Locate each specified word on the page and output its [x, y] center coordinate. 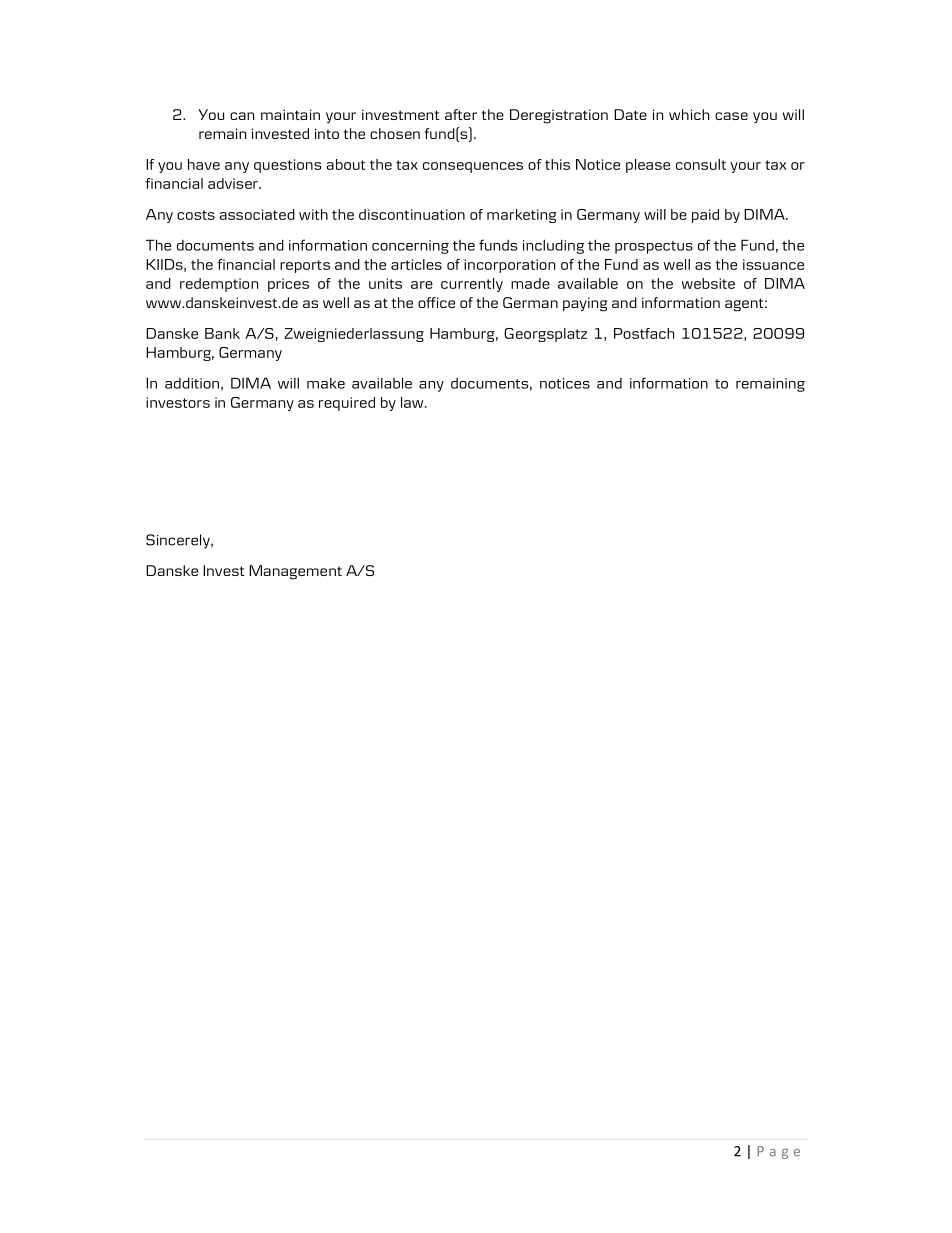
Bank [222, 333]
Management [295, 572]
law [413, 402]
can [242, 116]
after [461, 114]
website [708, 283]
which [689, 114]
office [436, 302]
